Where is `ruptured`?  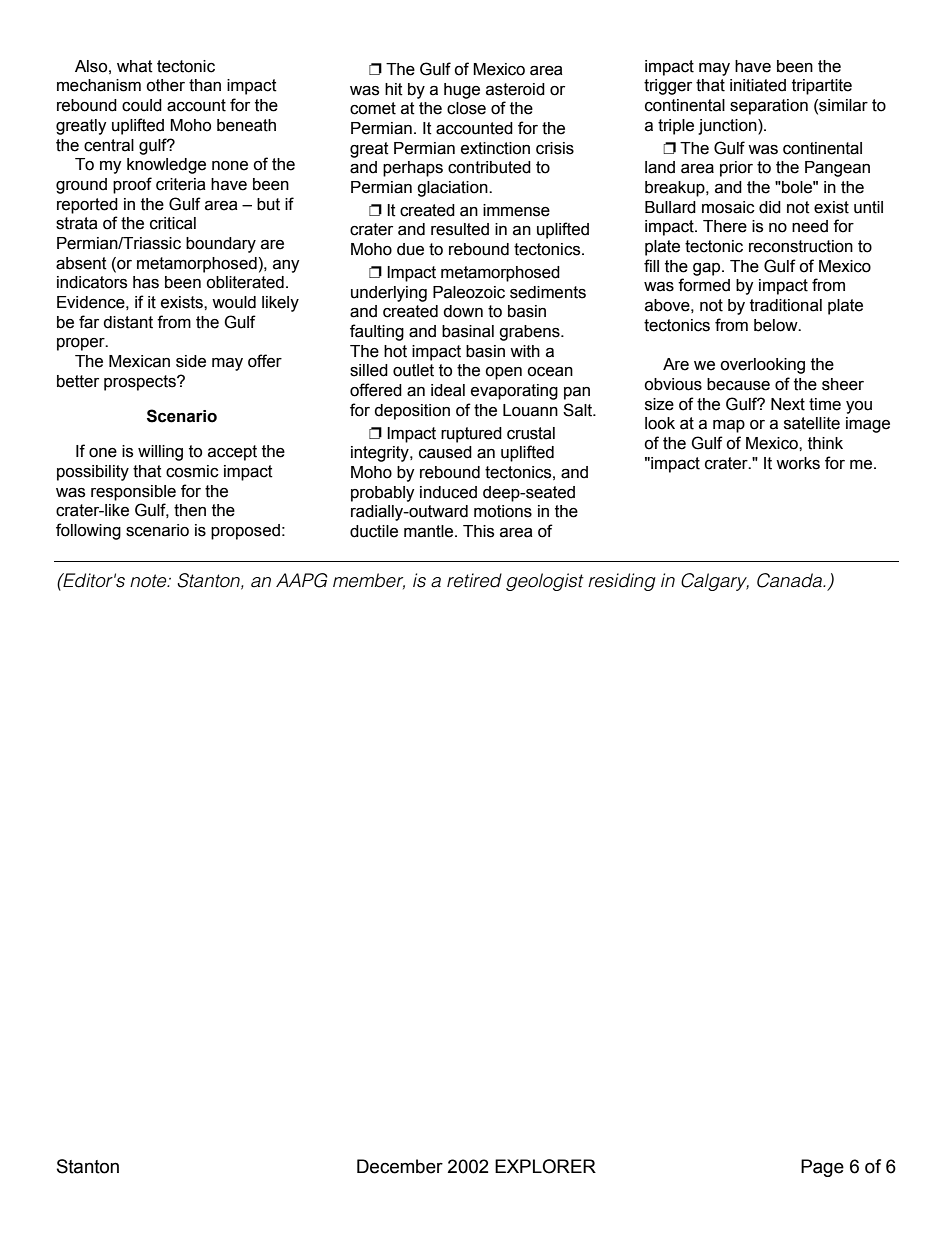 ruptured is located at coordinates (471, 435).
